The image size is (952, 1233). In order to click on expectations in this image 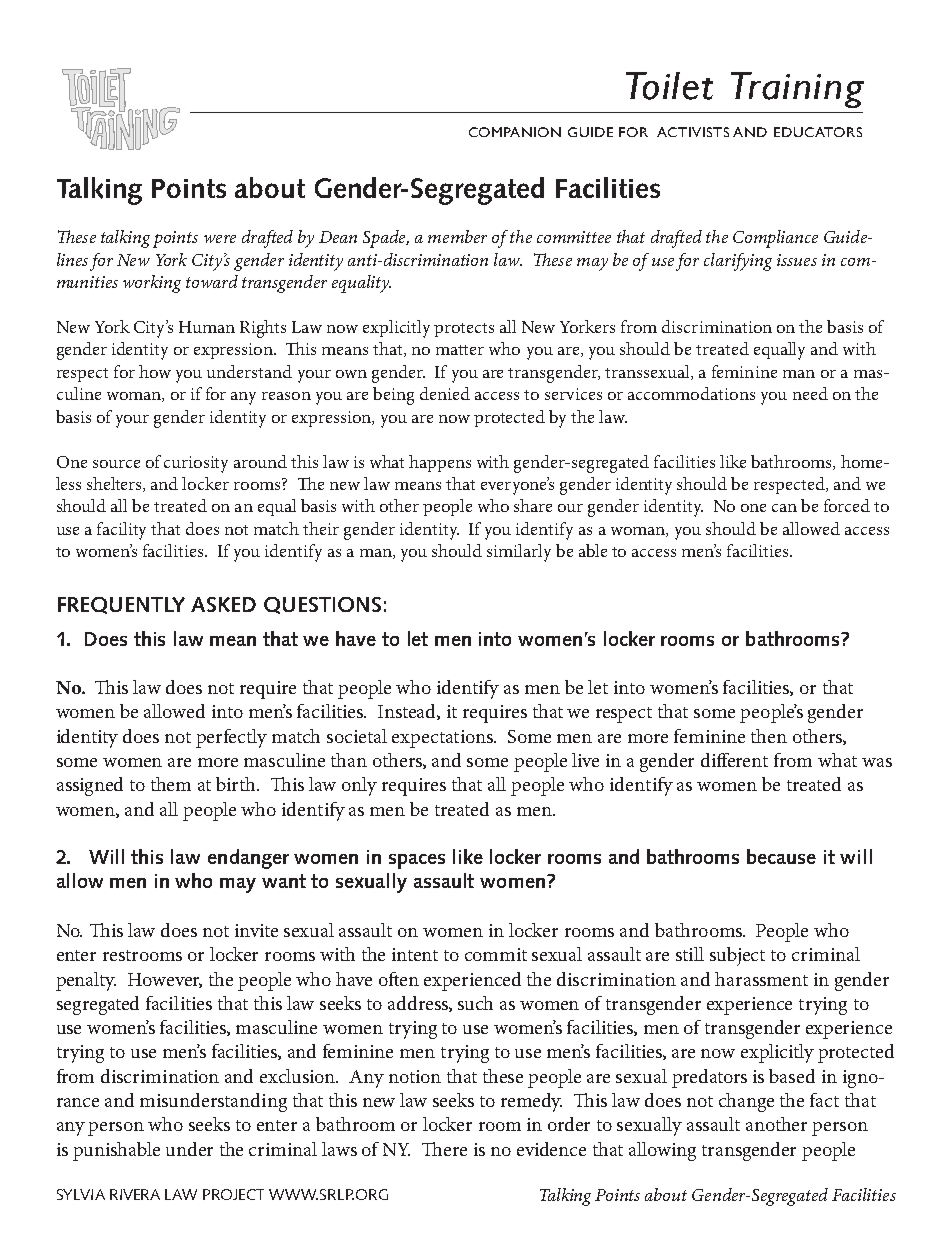, I will do `click(443, 739)`.
